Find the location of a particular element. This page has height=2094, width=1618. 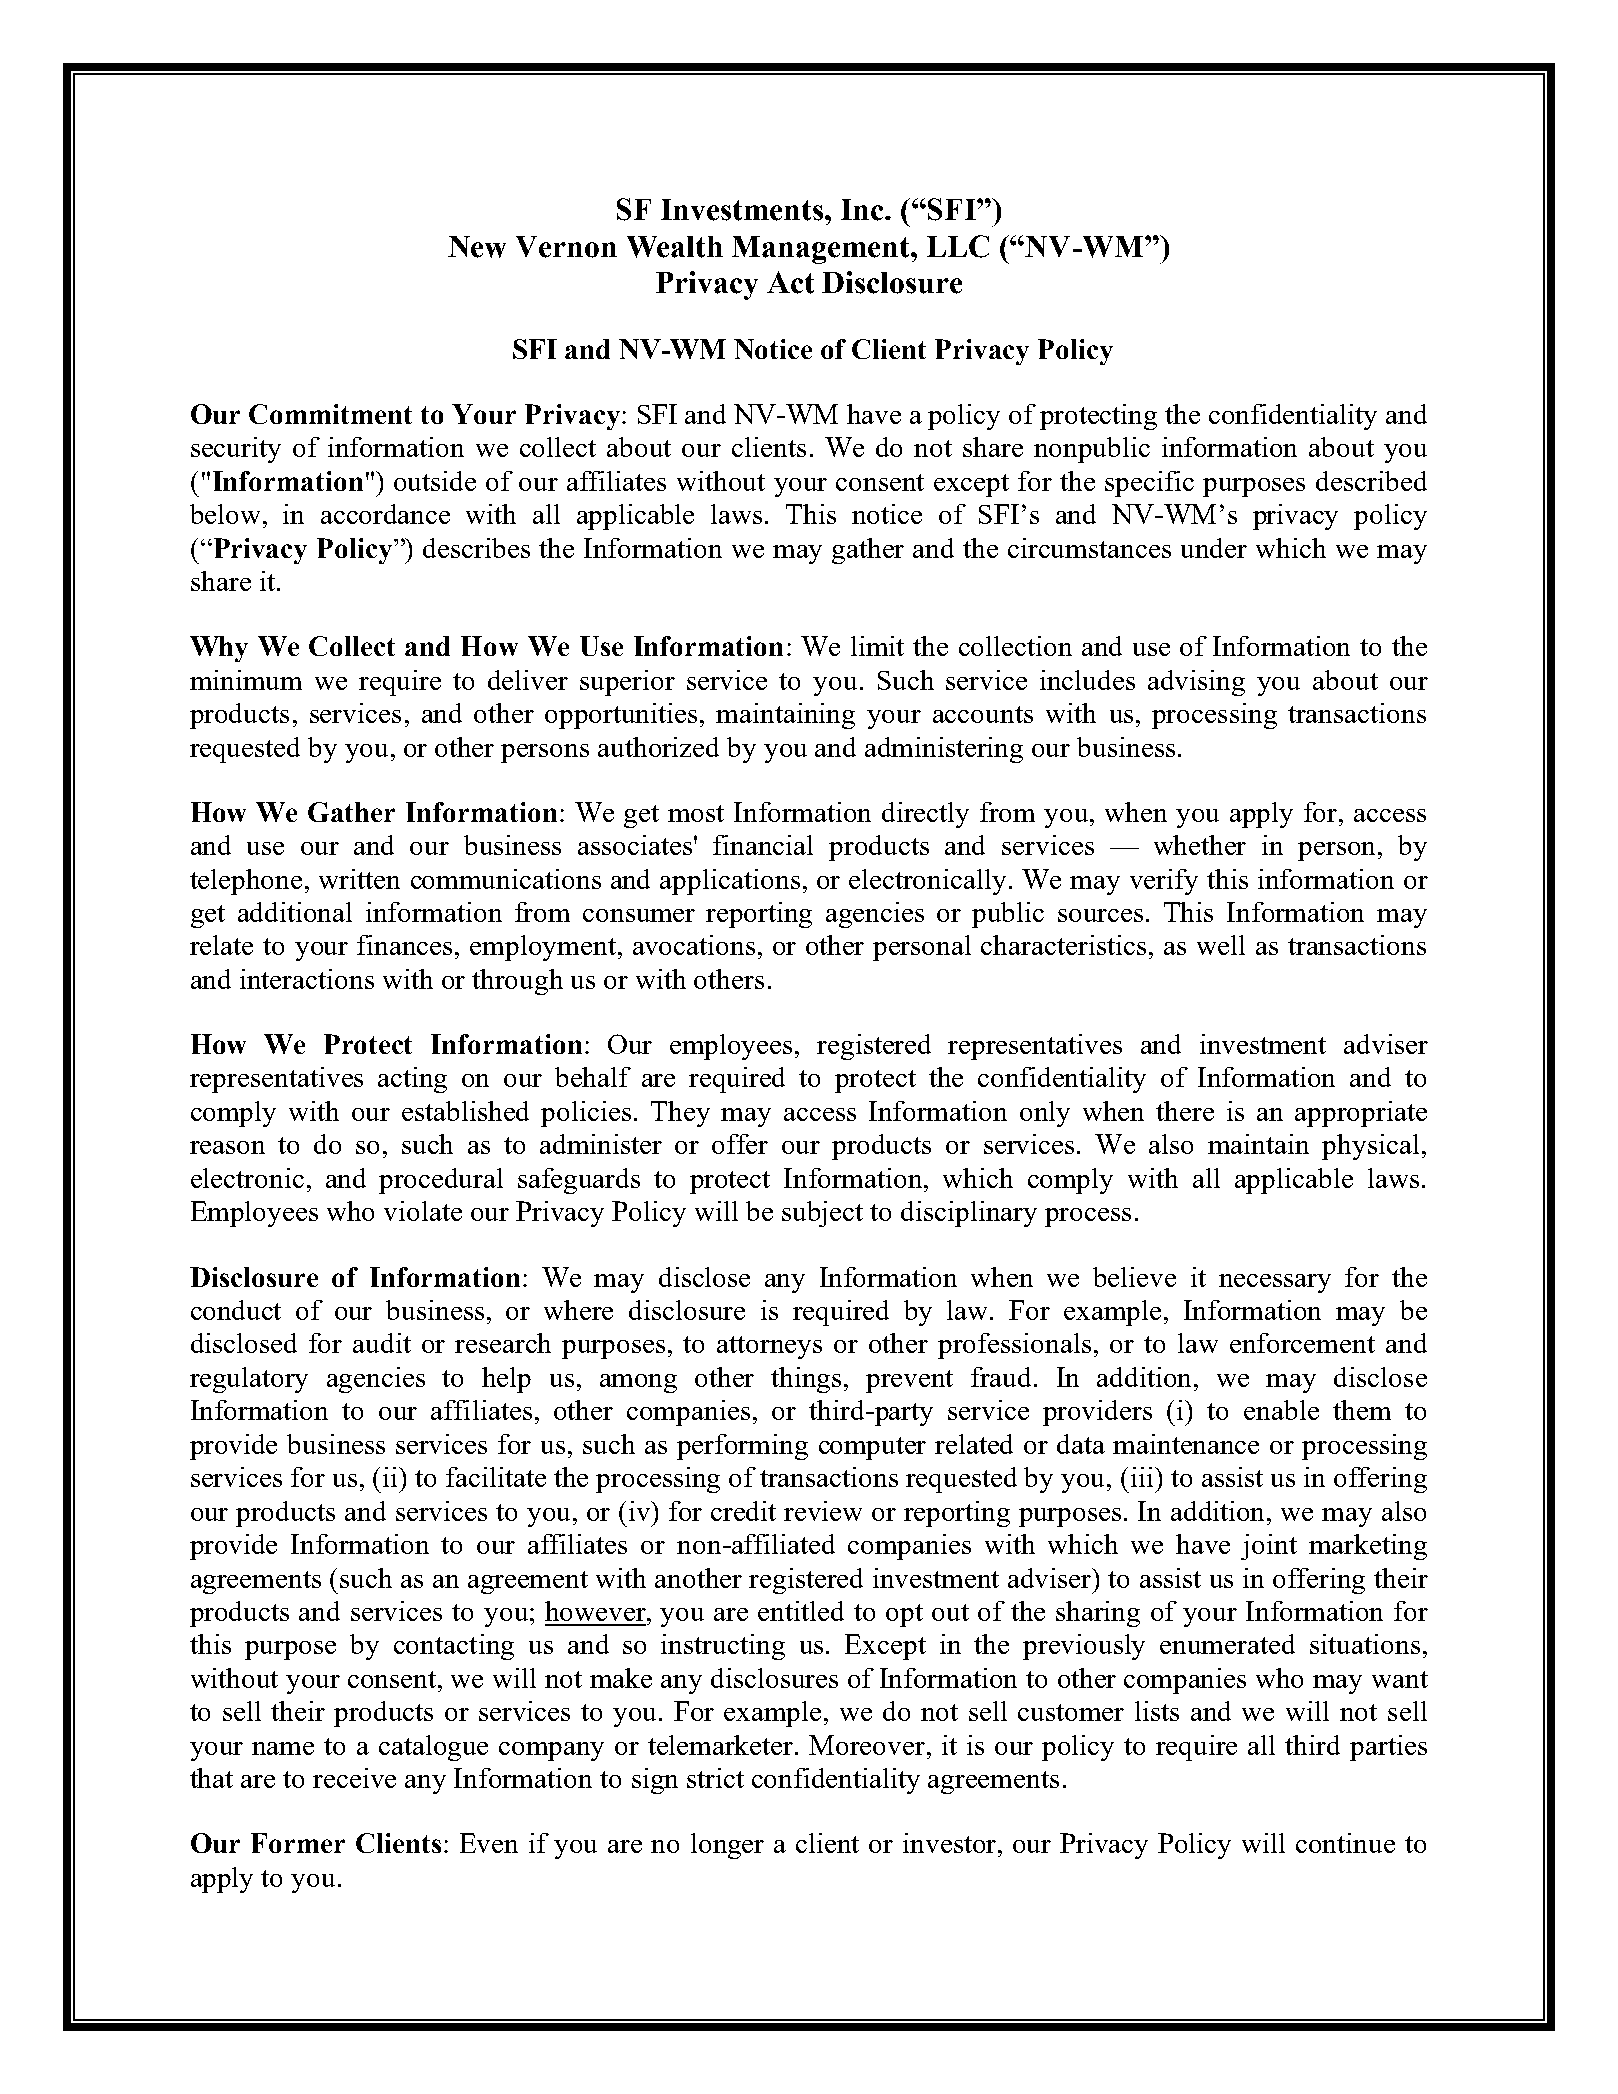

there is located at coordinates (1185, 1111).
